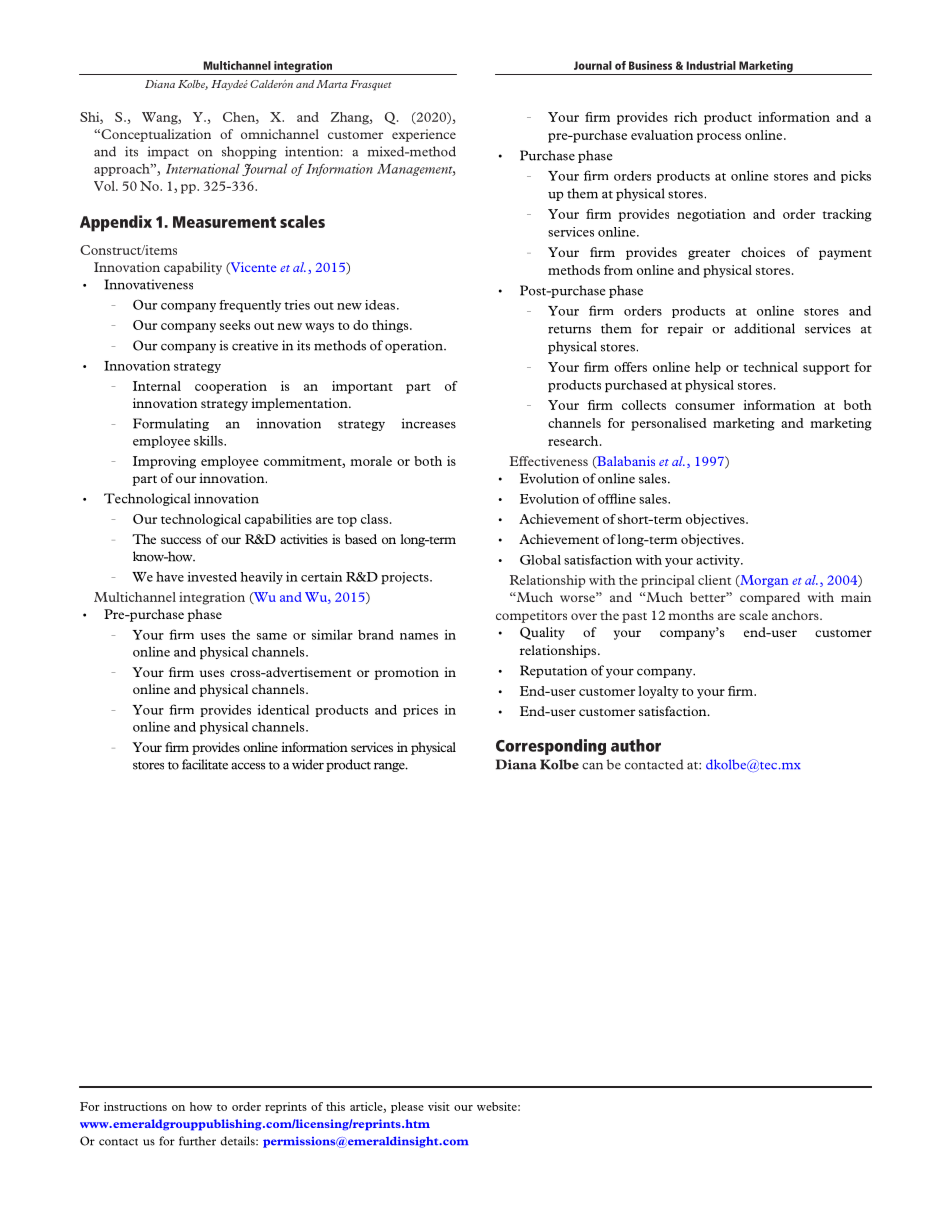 This screenshot has height=1232, width=952. What do you see at coordinates (711, 65) in the screenshot?
I see `Industrial` at bounding box center [711, 65].
